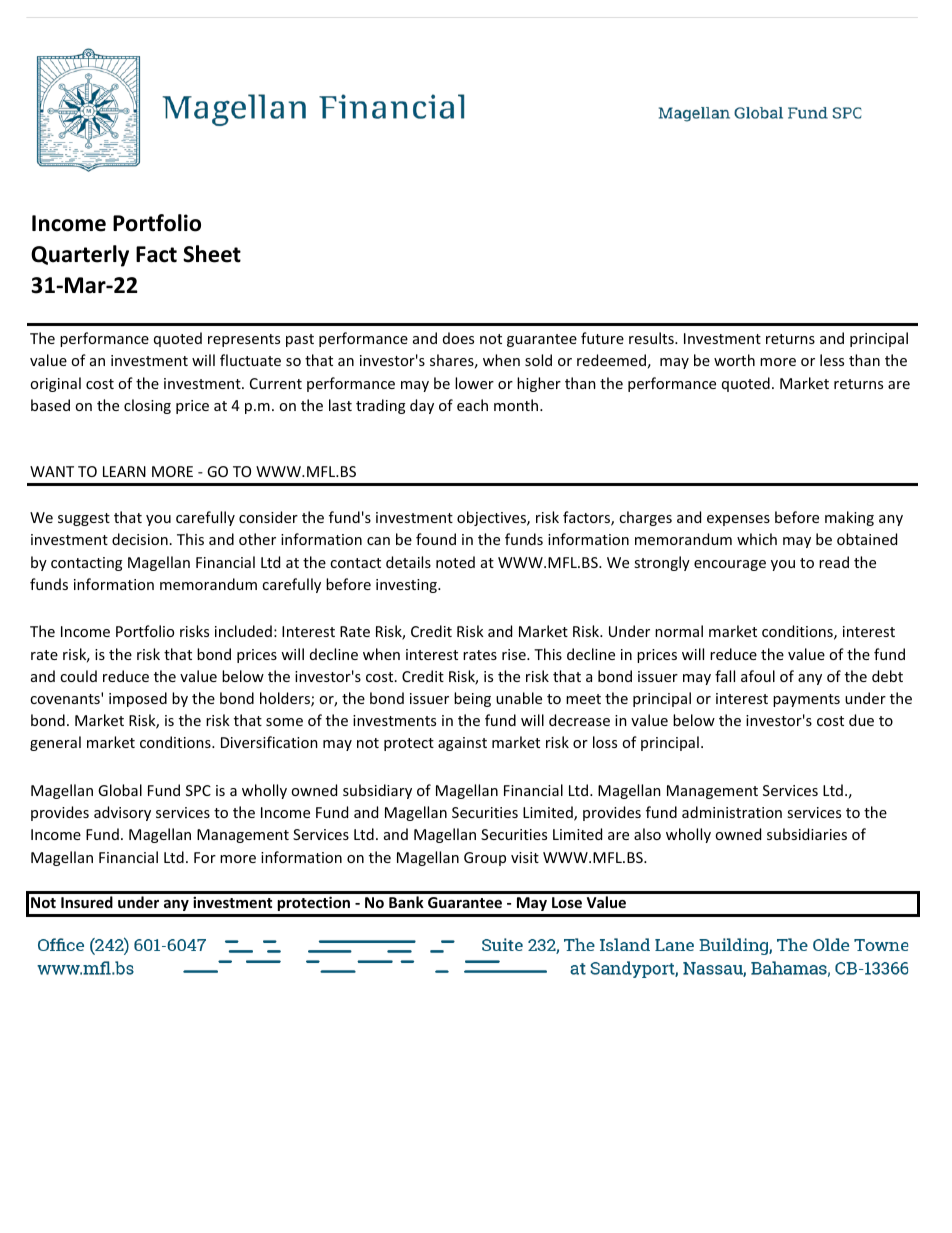  I want to click on decision, so click(140, 539).
